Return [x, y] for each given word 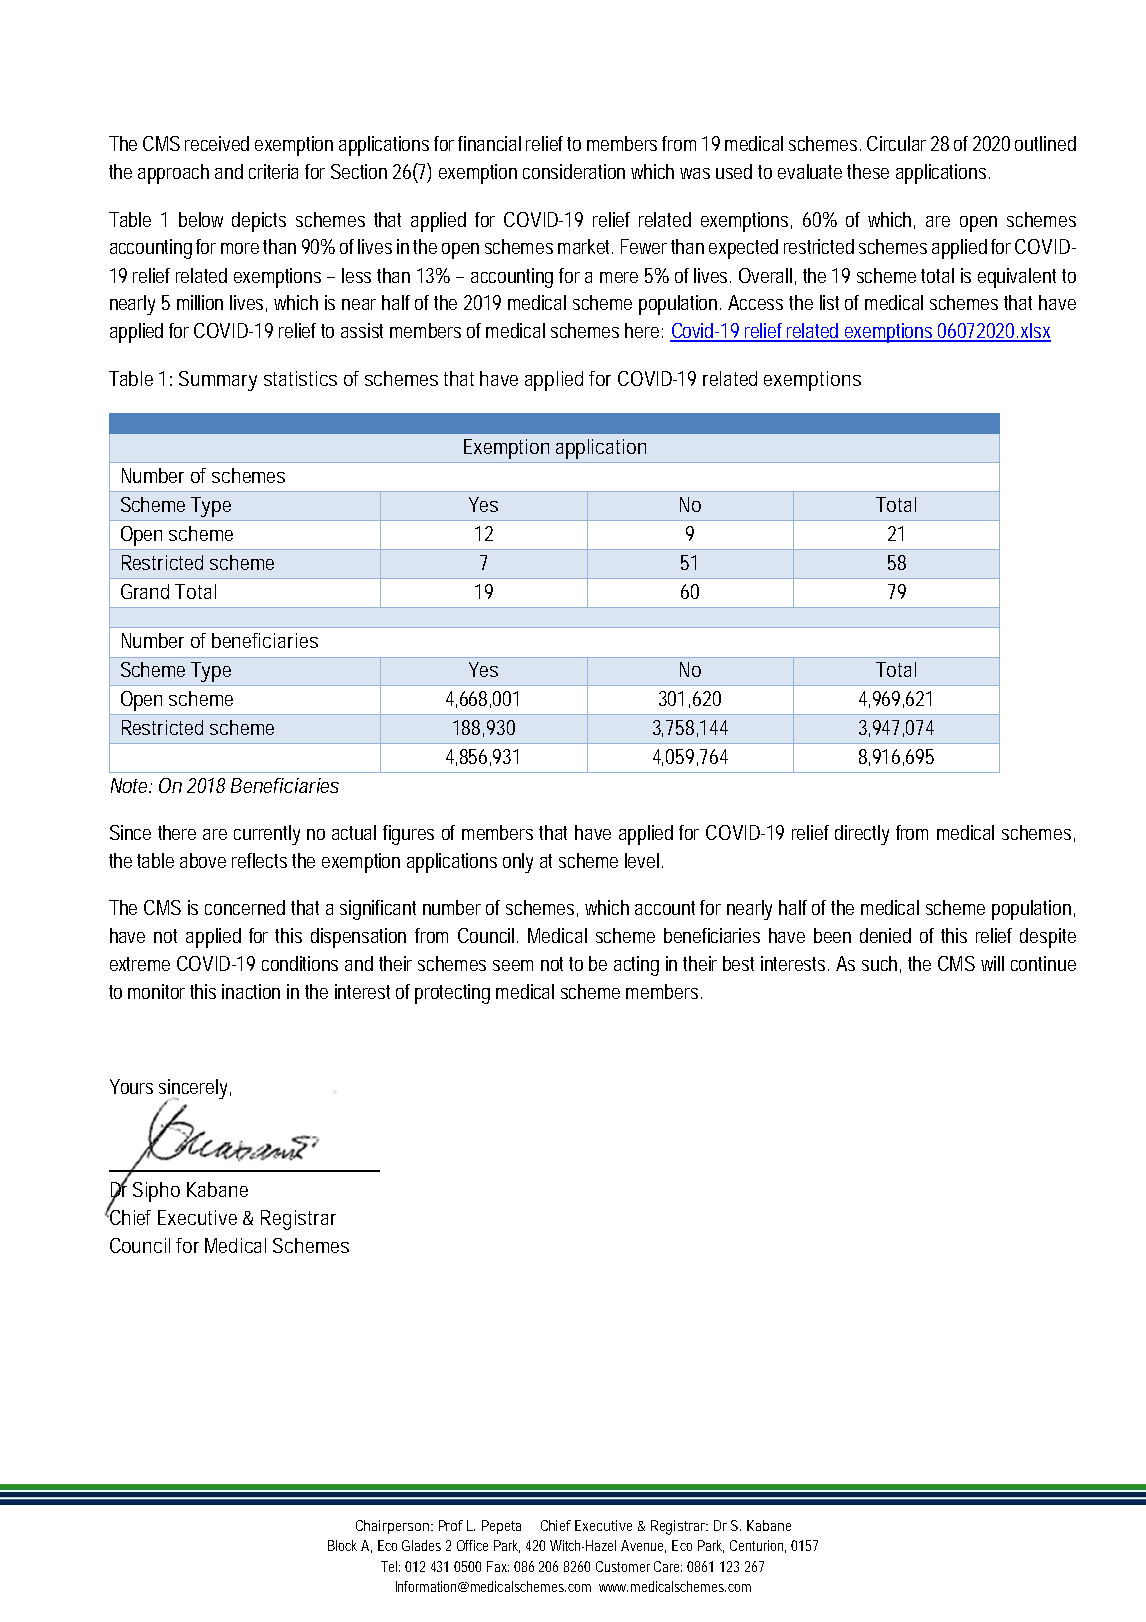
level [642, 860]
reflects [259, 860]
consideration [574, 171]
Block [342, 1545]
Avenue [643, 1546]
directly [862, 835]
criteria [273, 171]
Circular [899, 143]
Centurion [758, 1546]
